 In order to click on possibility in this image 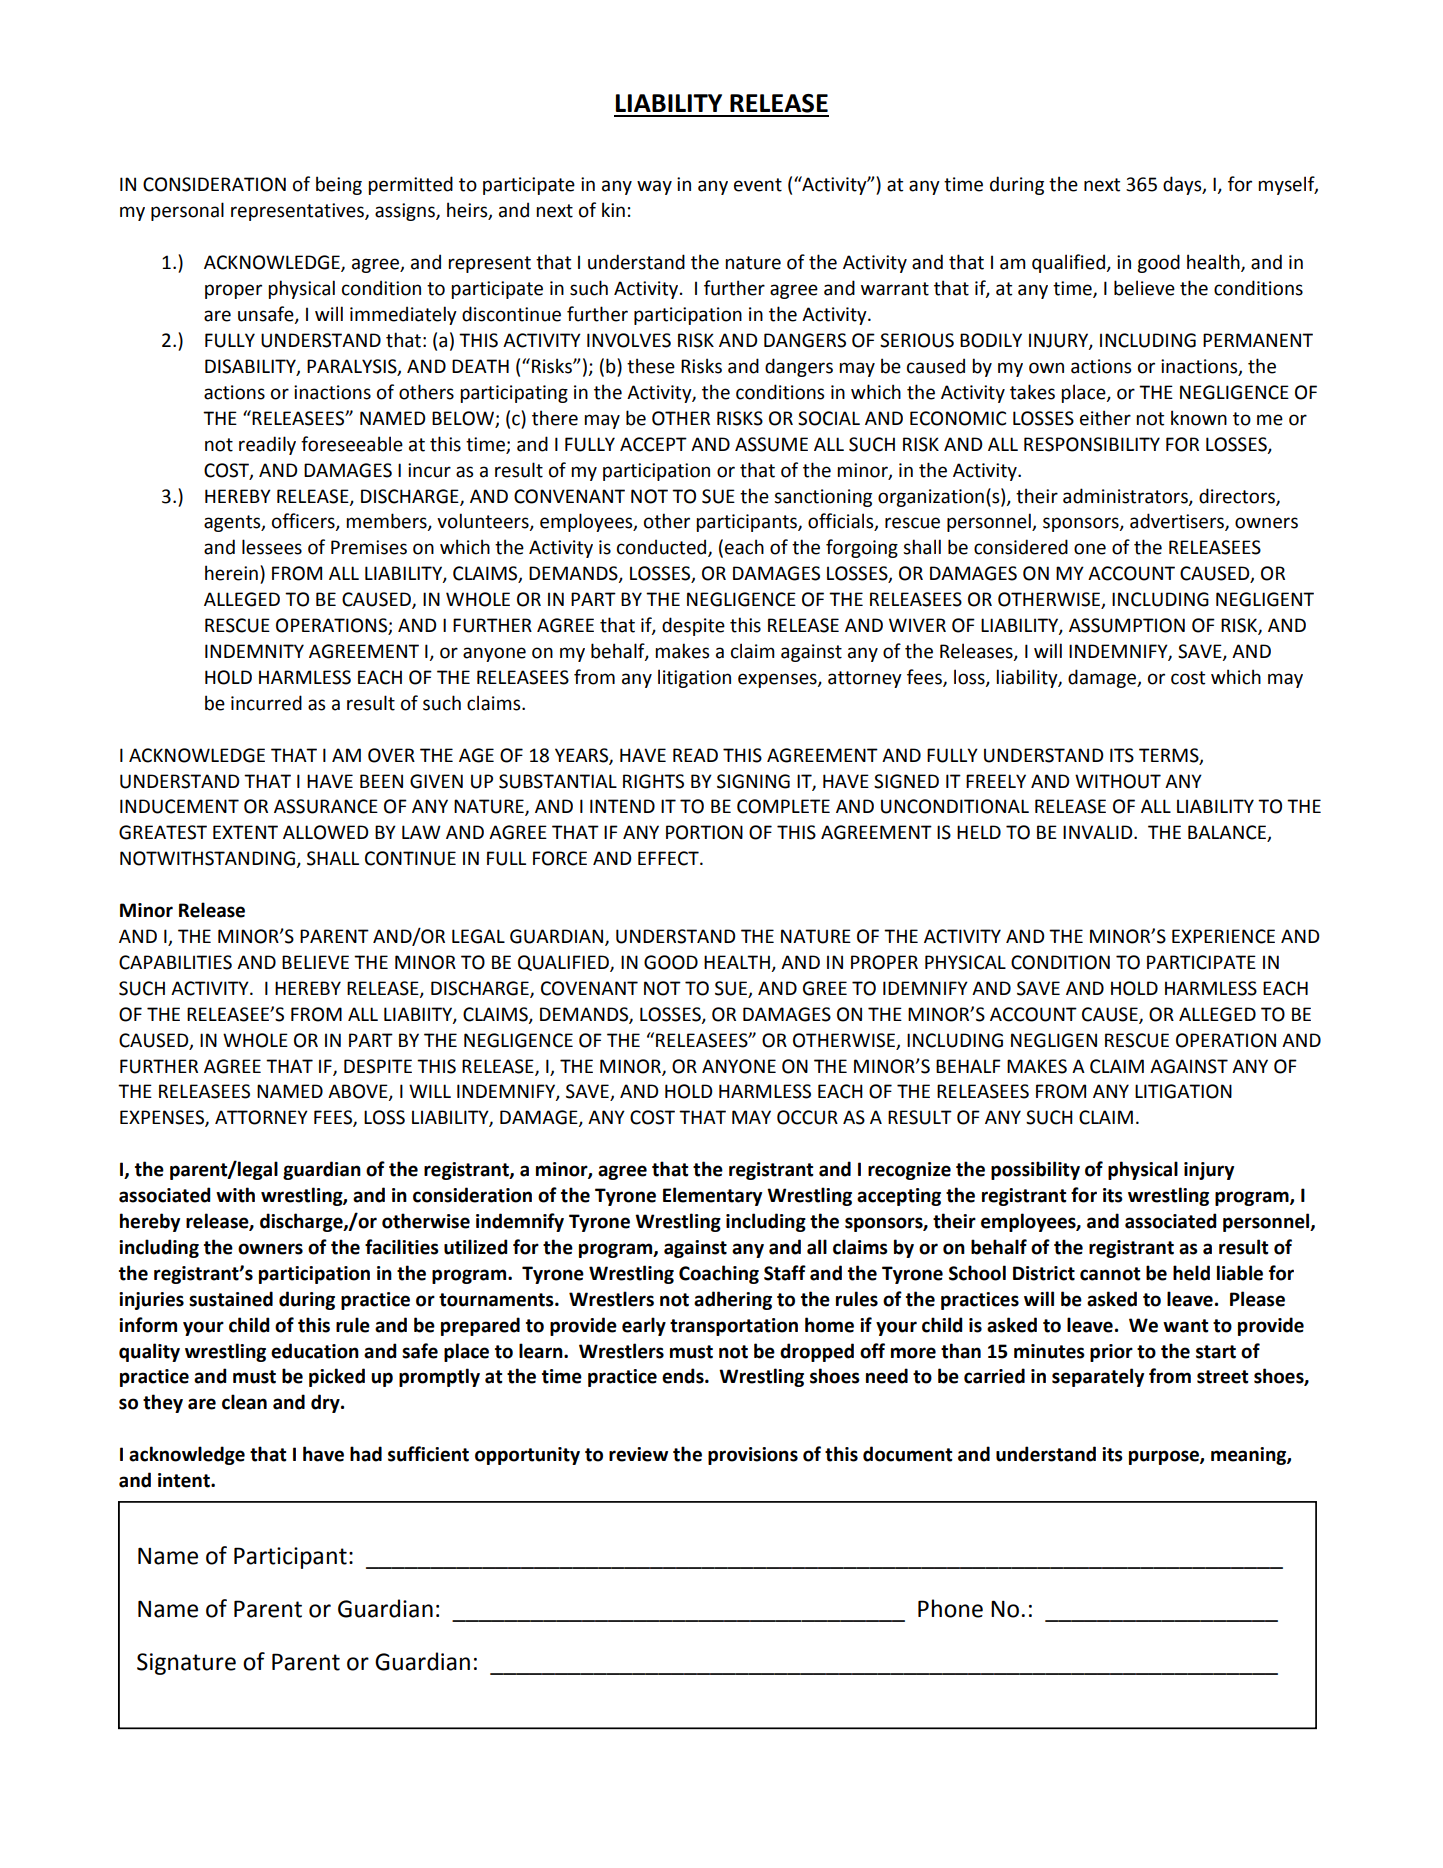, I will do `click(1035, 1170)`.
